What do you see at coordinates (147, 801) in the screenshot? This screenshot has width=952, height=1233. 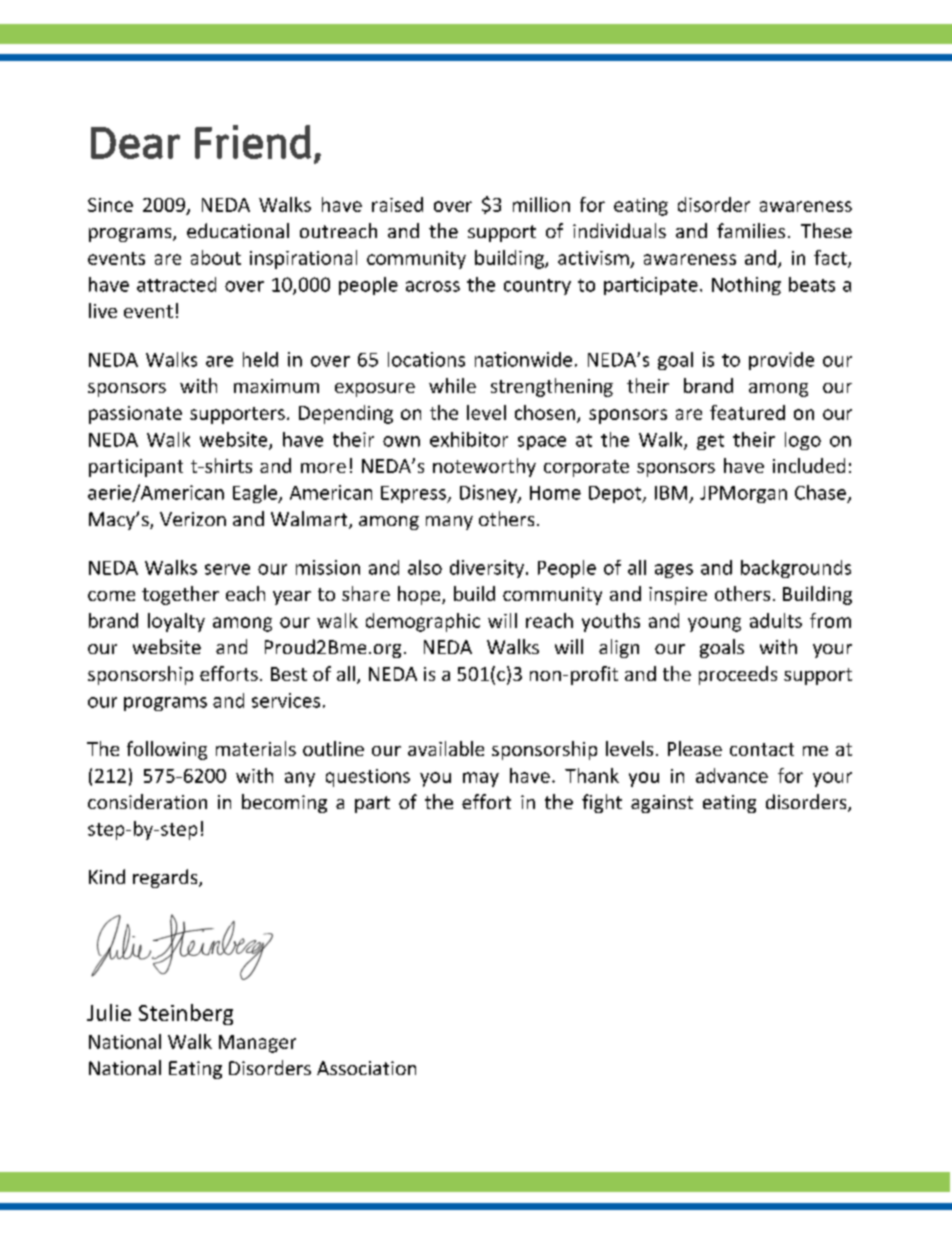 I see `consideration` at bounding box center [147, 801].
